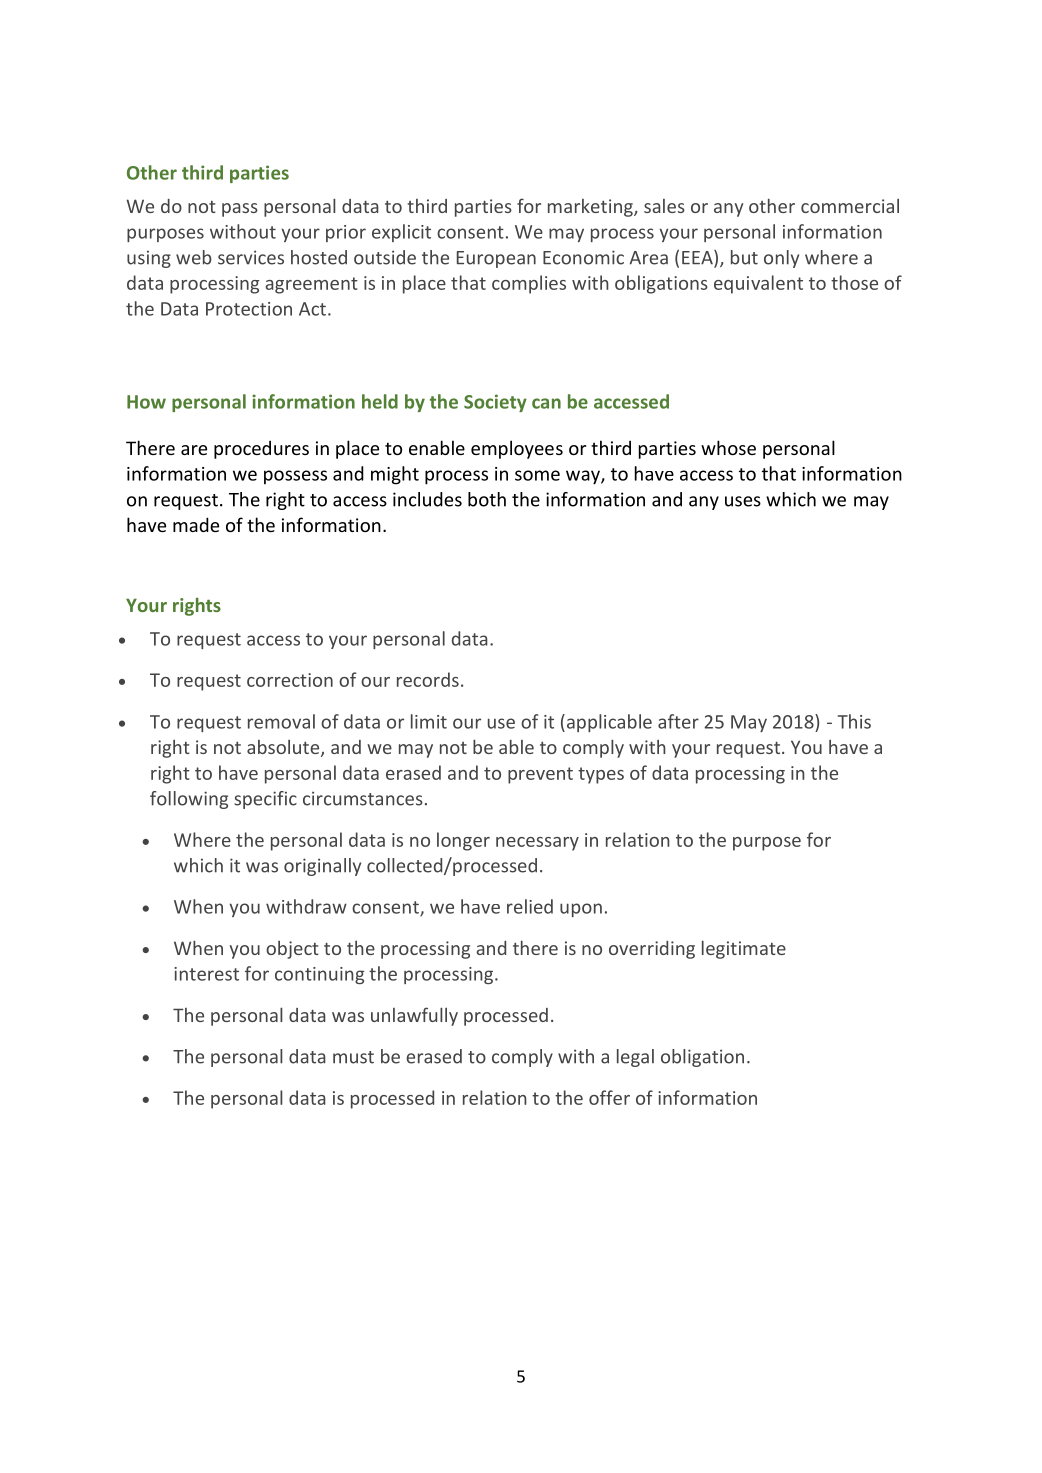 Image resolution: width=1042 pixels, height=1473 pixels. I want to click on offer, so click(609, 1097).
